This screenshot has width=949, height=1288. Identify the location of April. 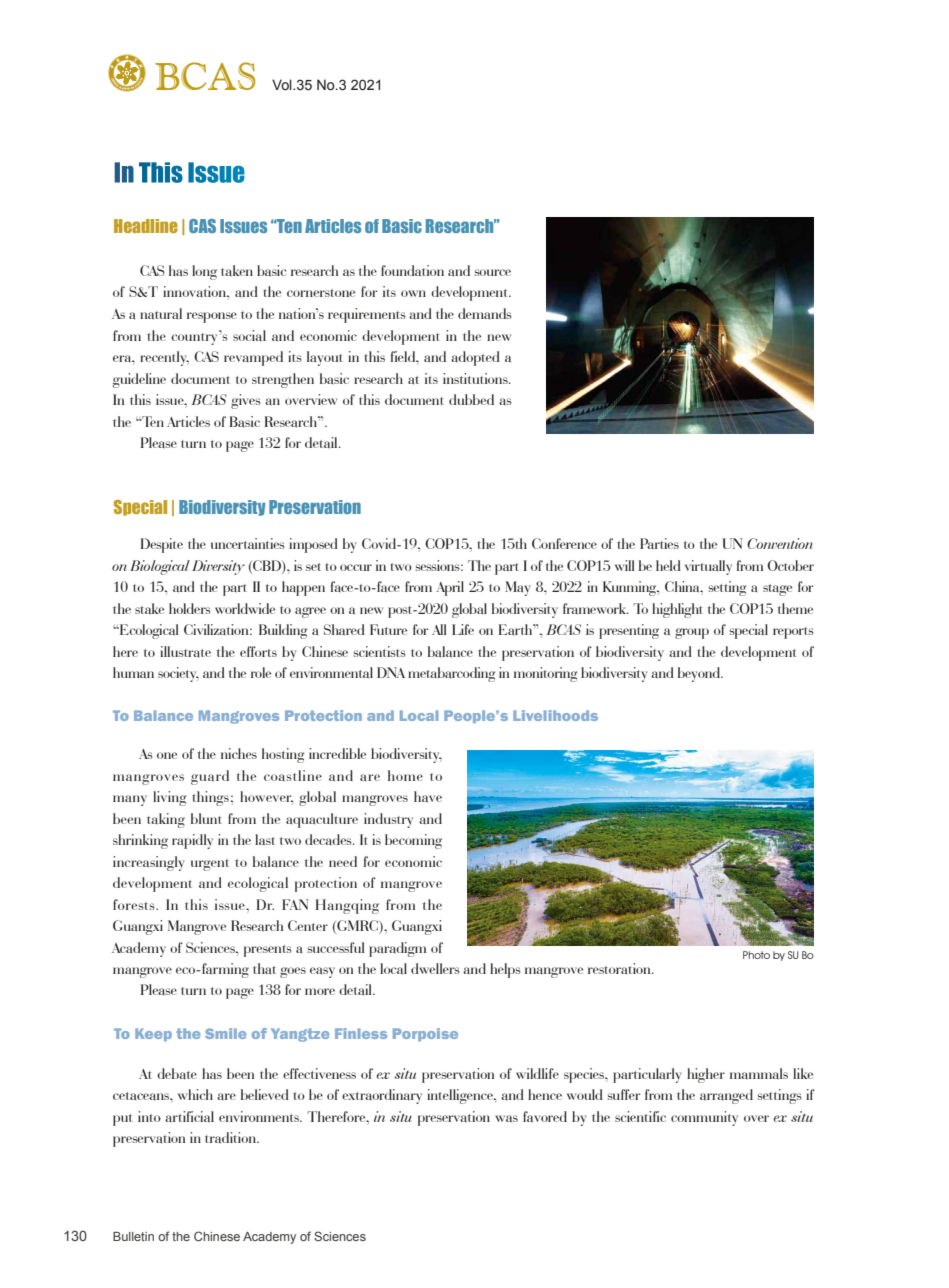
(450, 588).
